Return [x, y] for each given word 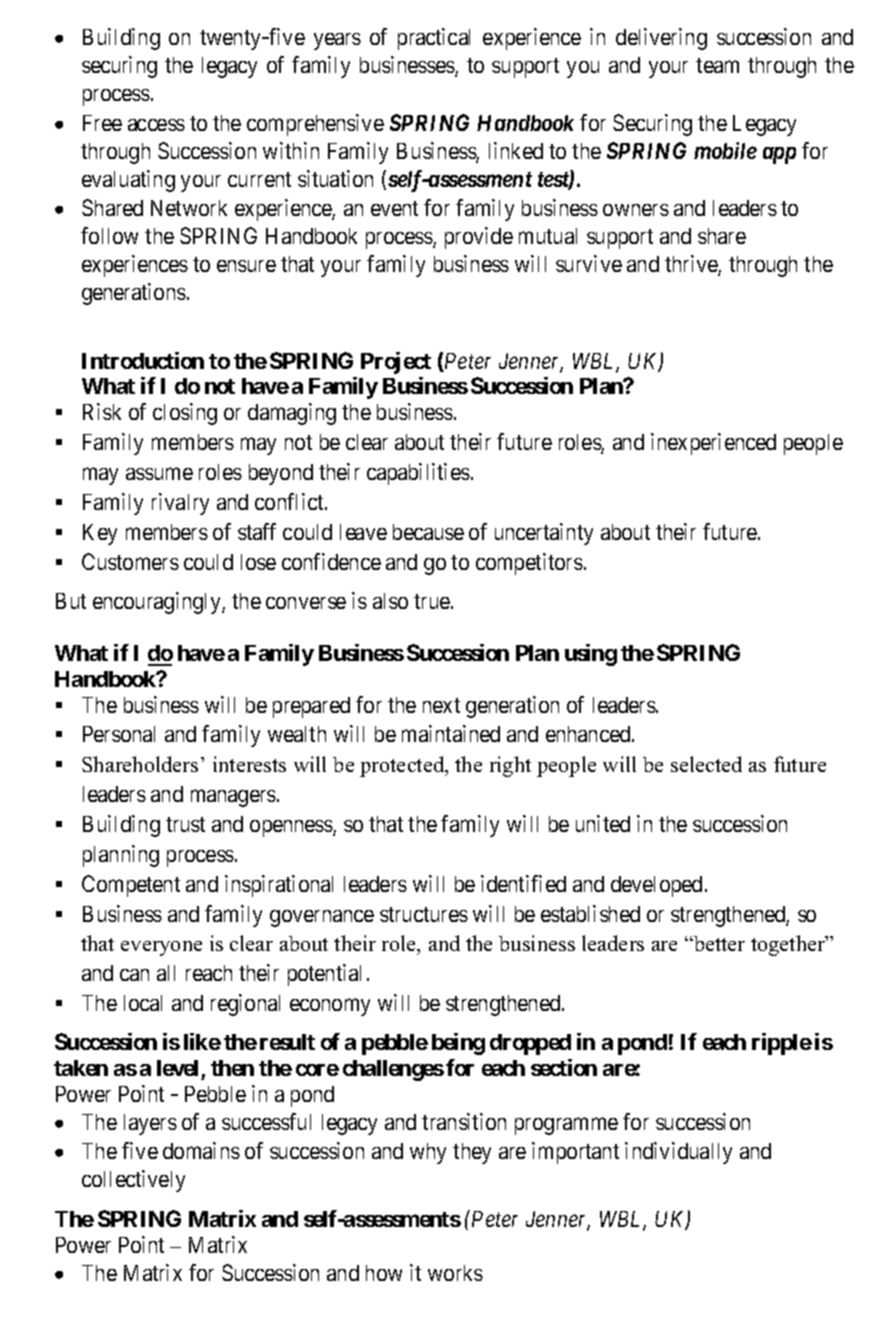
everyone [161, 948]
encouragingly [158, 603]
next [441, 705]
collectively [133, 1181]
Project [396, 363]
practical [434, 39]
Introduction [143, 360]
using [591, 655]
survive [589, 263]
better [718, 943]
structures [424, 914]
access [156, 125]
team [717, 65]
